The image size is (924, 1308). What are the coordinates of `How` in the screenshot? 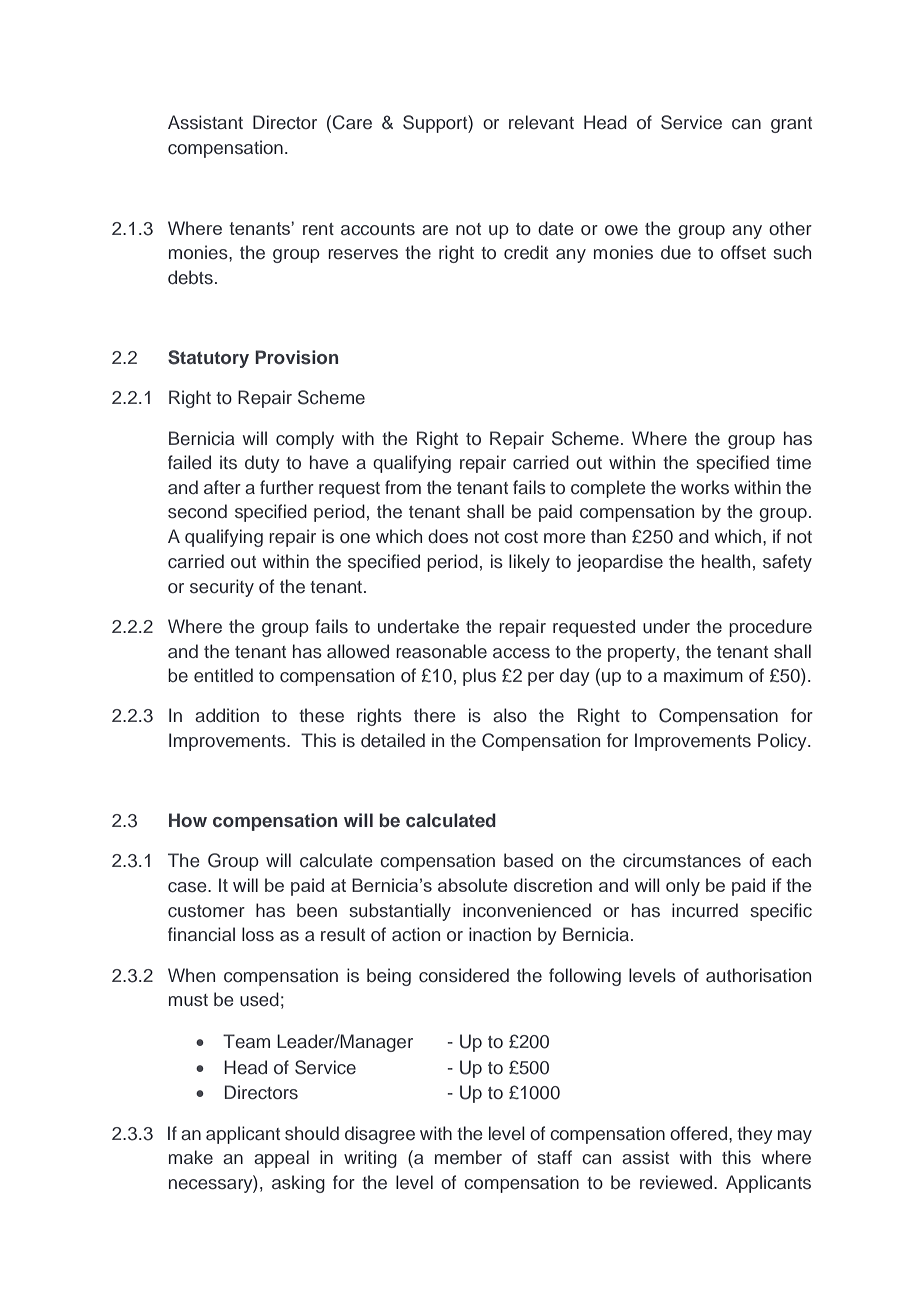 It's located at (188, 820).
